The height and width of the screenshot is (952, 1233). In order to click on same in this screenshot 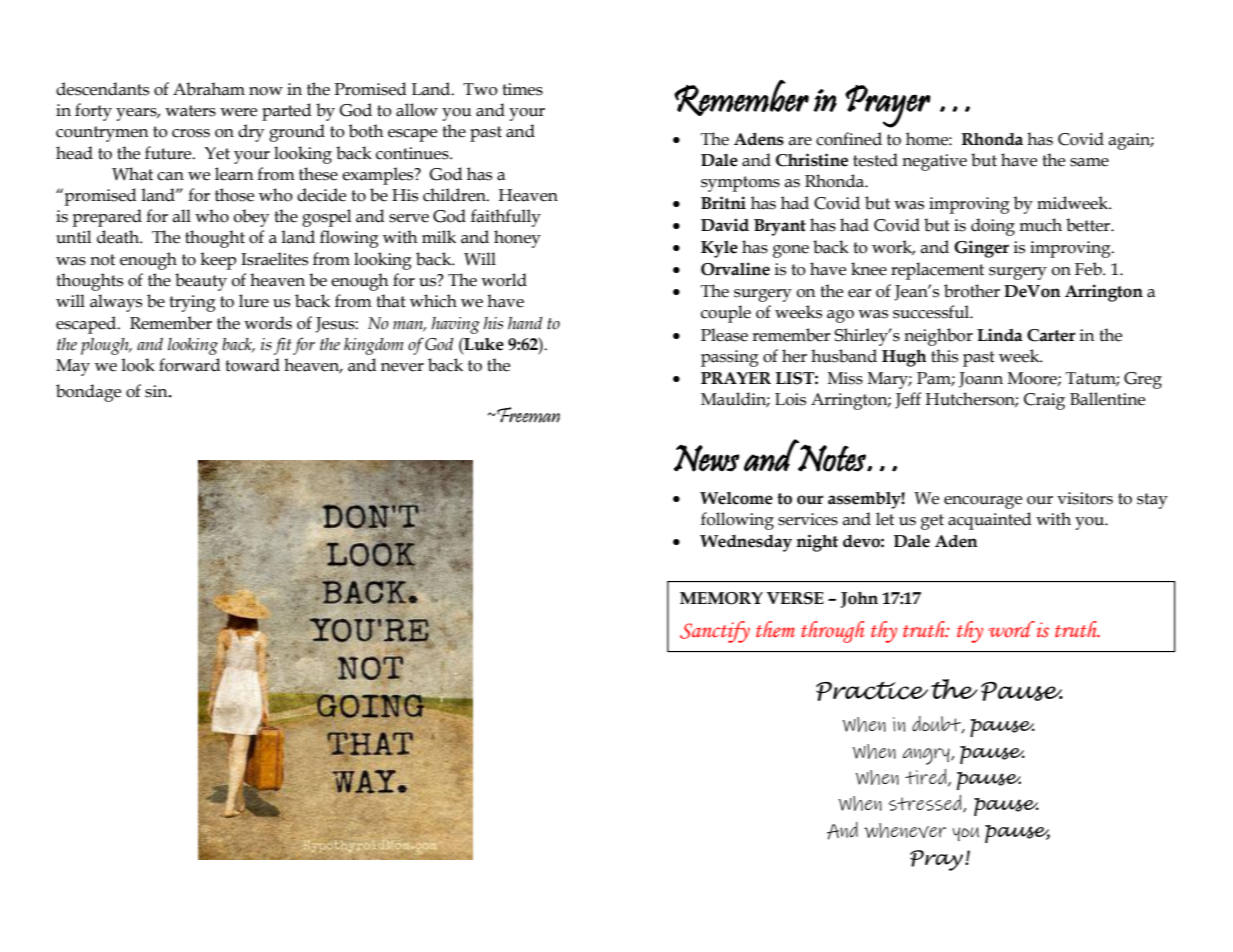, I will do `click(1089, 162)`.
